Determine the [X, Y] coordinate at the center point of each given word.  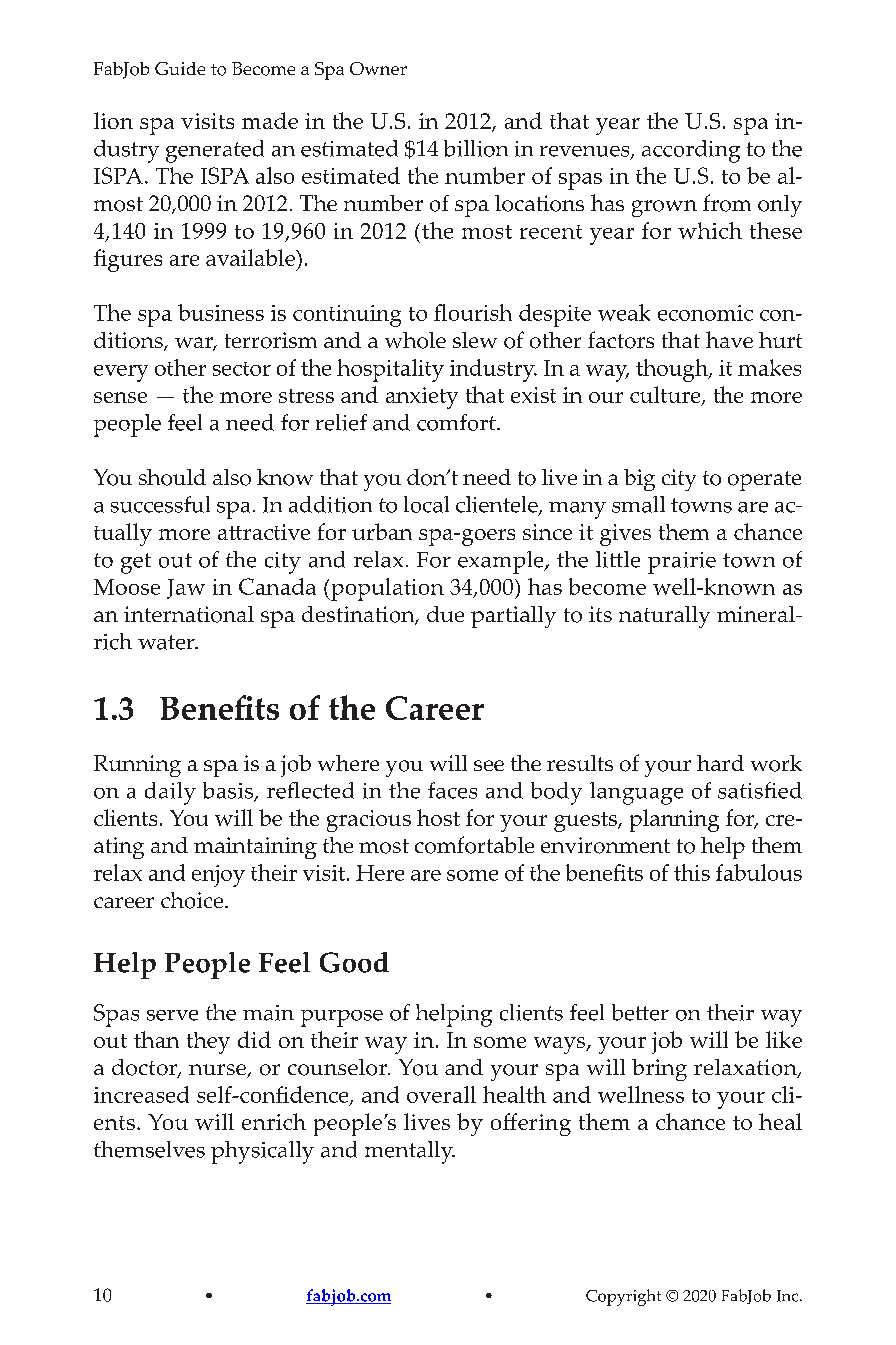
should [172, 477]
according [691, 151]
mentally [410, 1152]
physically [262, 1152]
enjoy [218, 876]
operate [764, 481]
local [426, 504]
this [692, 872]
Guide [180, 68]
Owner [378, 68]
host [438, 817]
